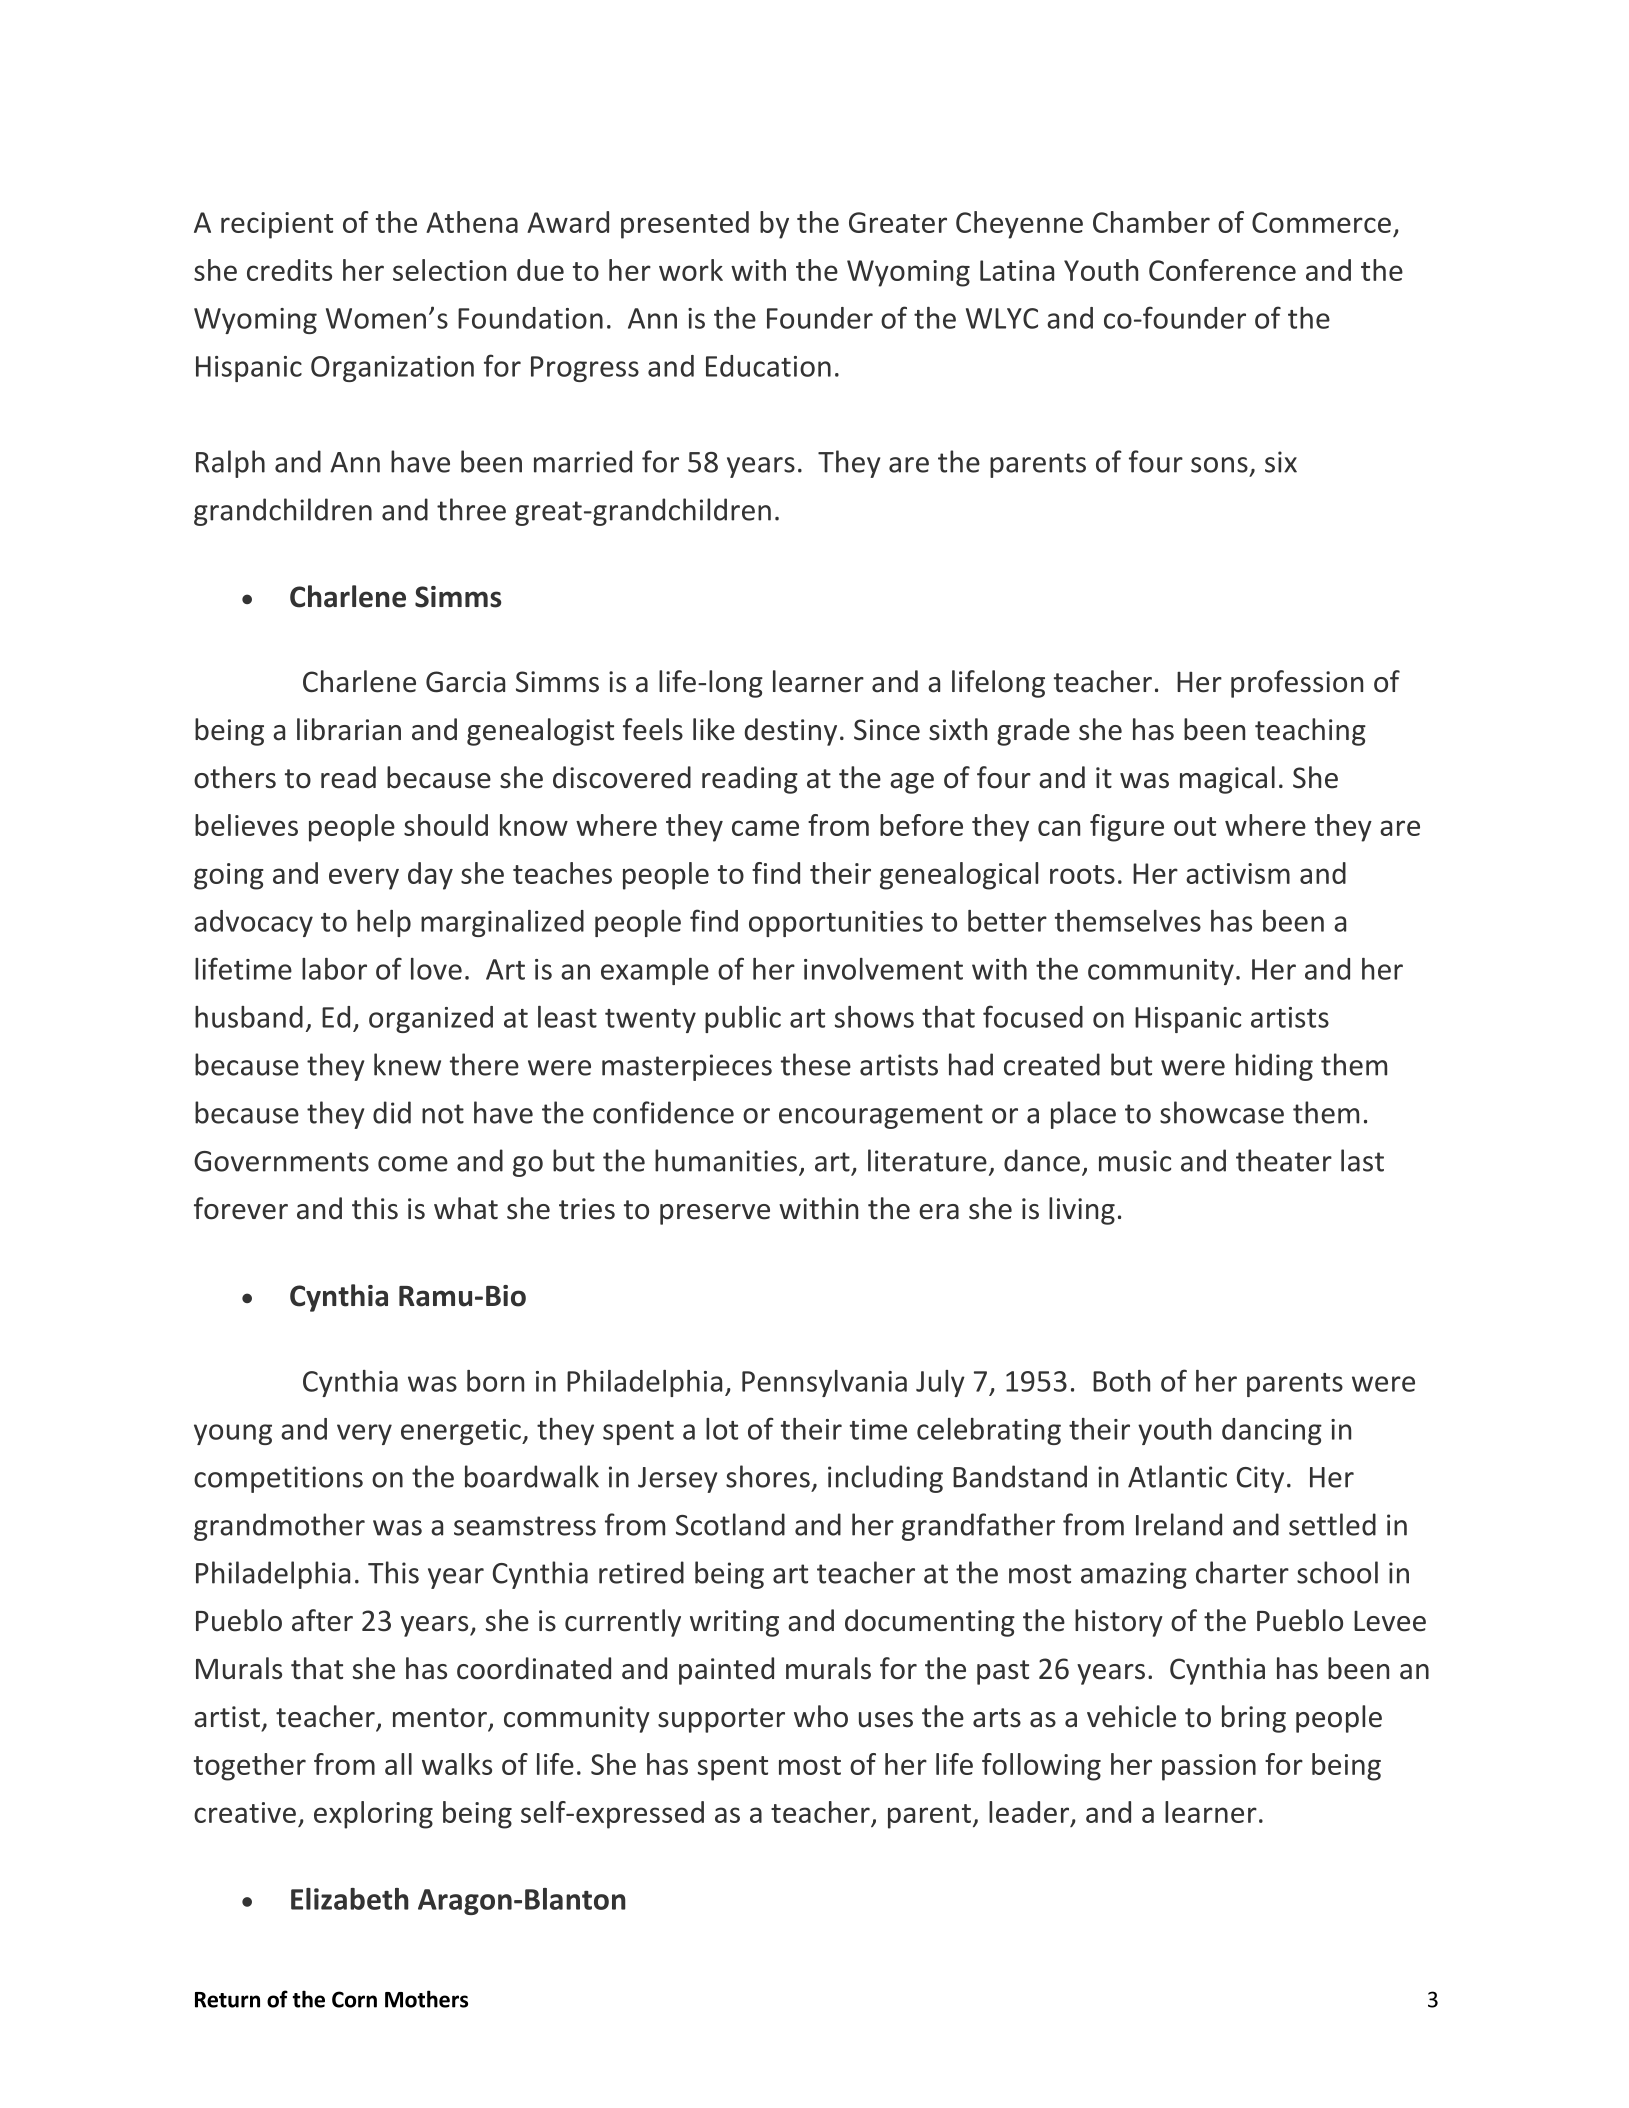 Image resolution: width=1629 pixels, height=2108 pixels. What do you see at coordinates (1029, 1812) in the screenshot?
I see `leader` at bounding box center [1029, 1812].
